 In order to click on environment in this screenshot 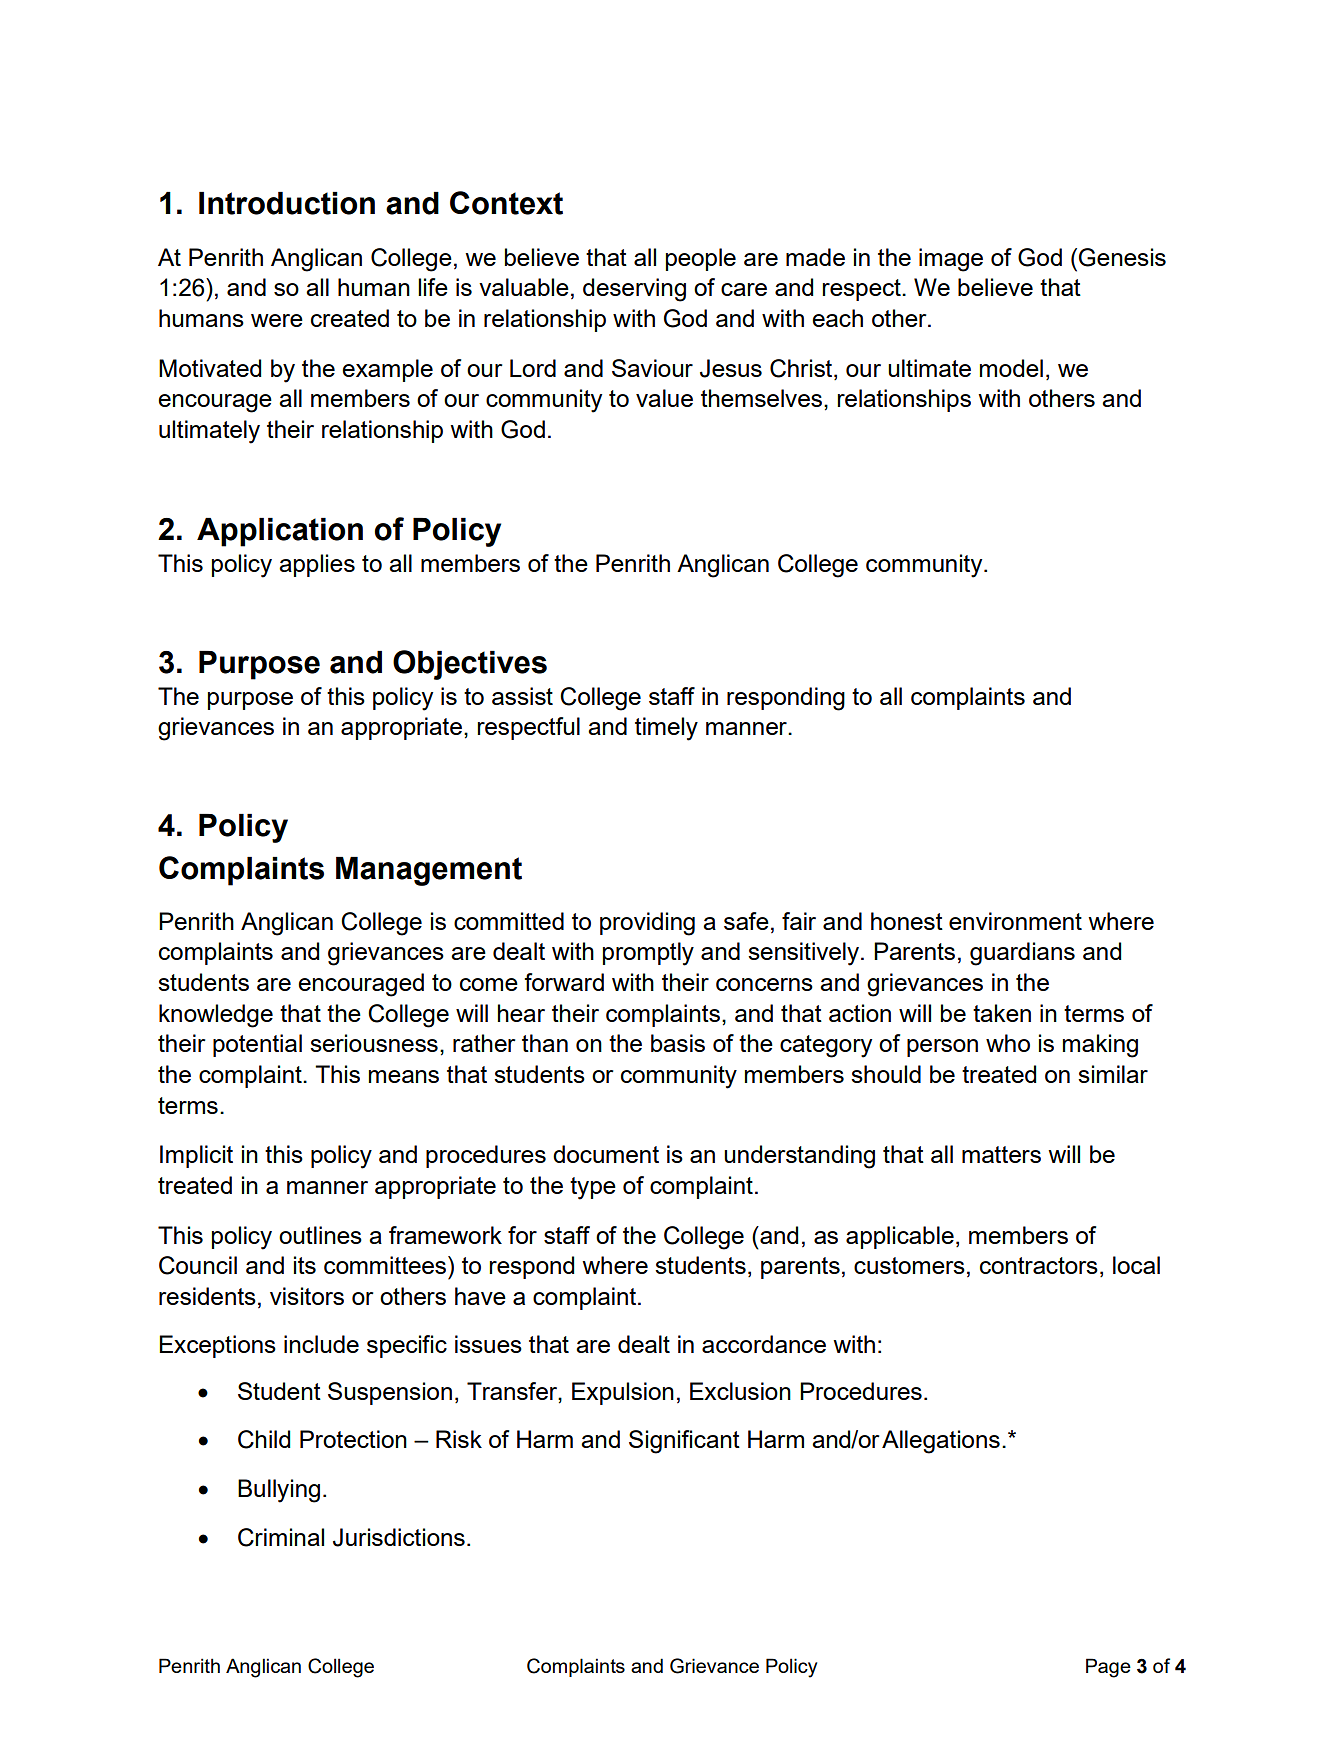, I will do `click(1015, 921)`.
